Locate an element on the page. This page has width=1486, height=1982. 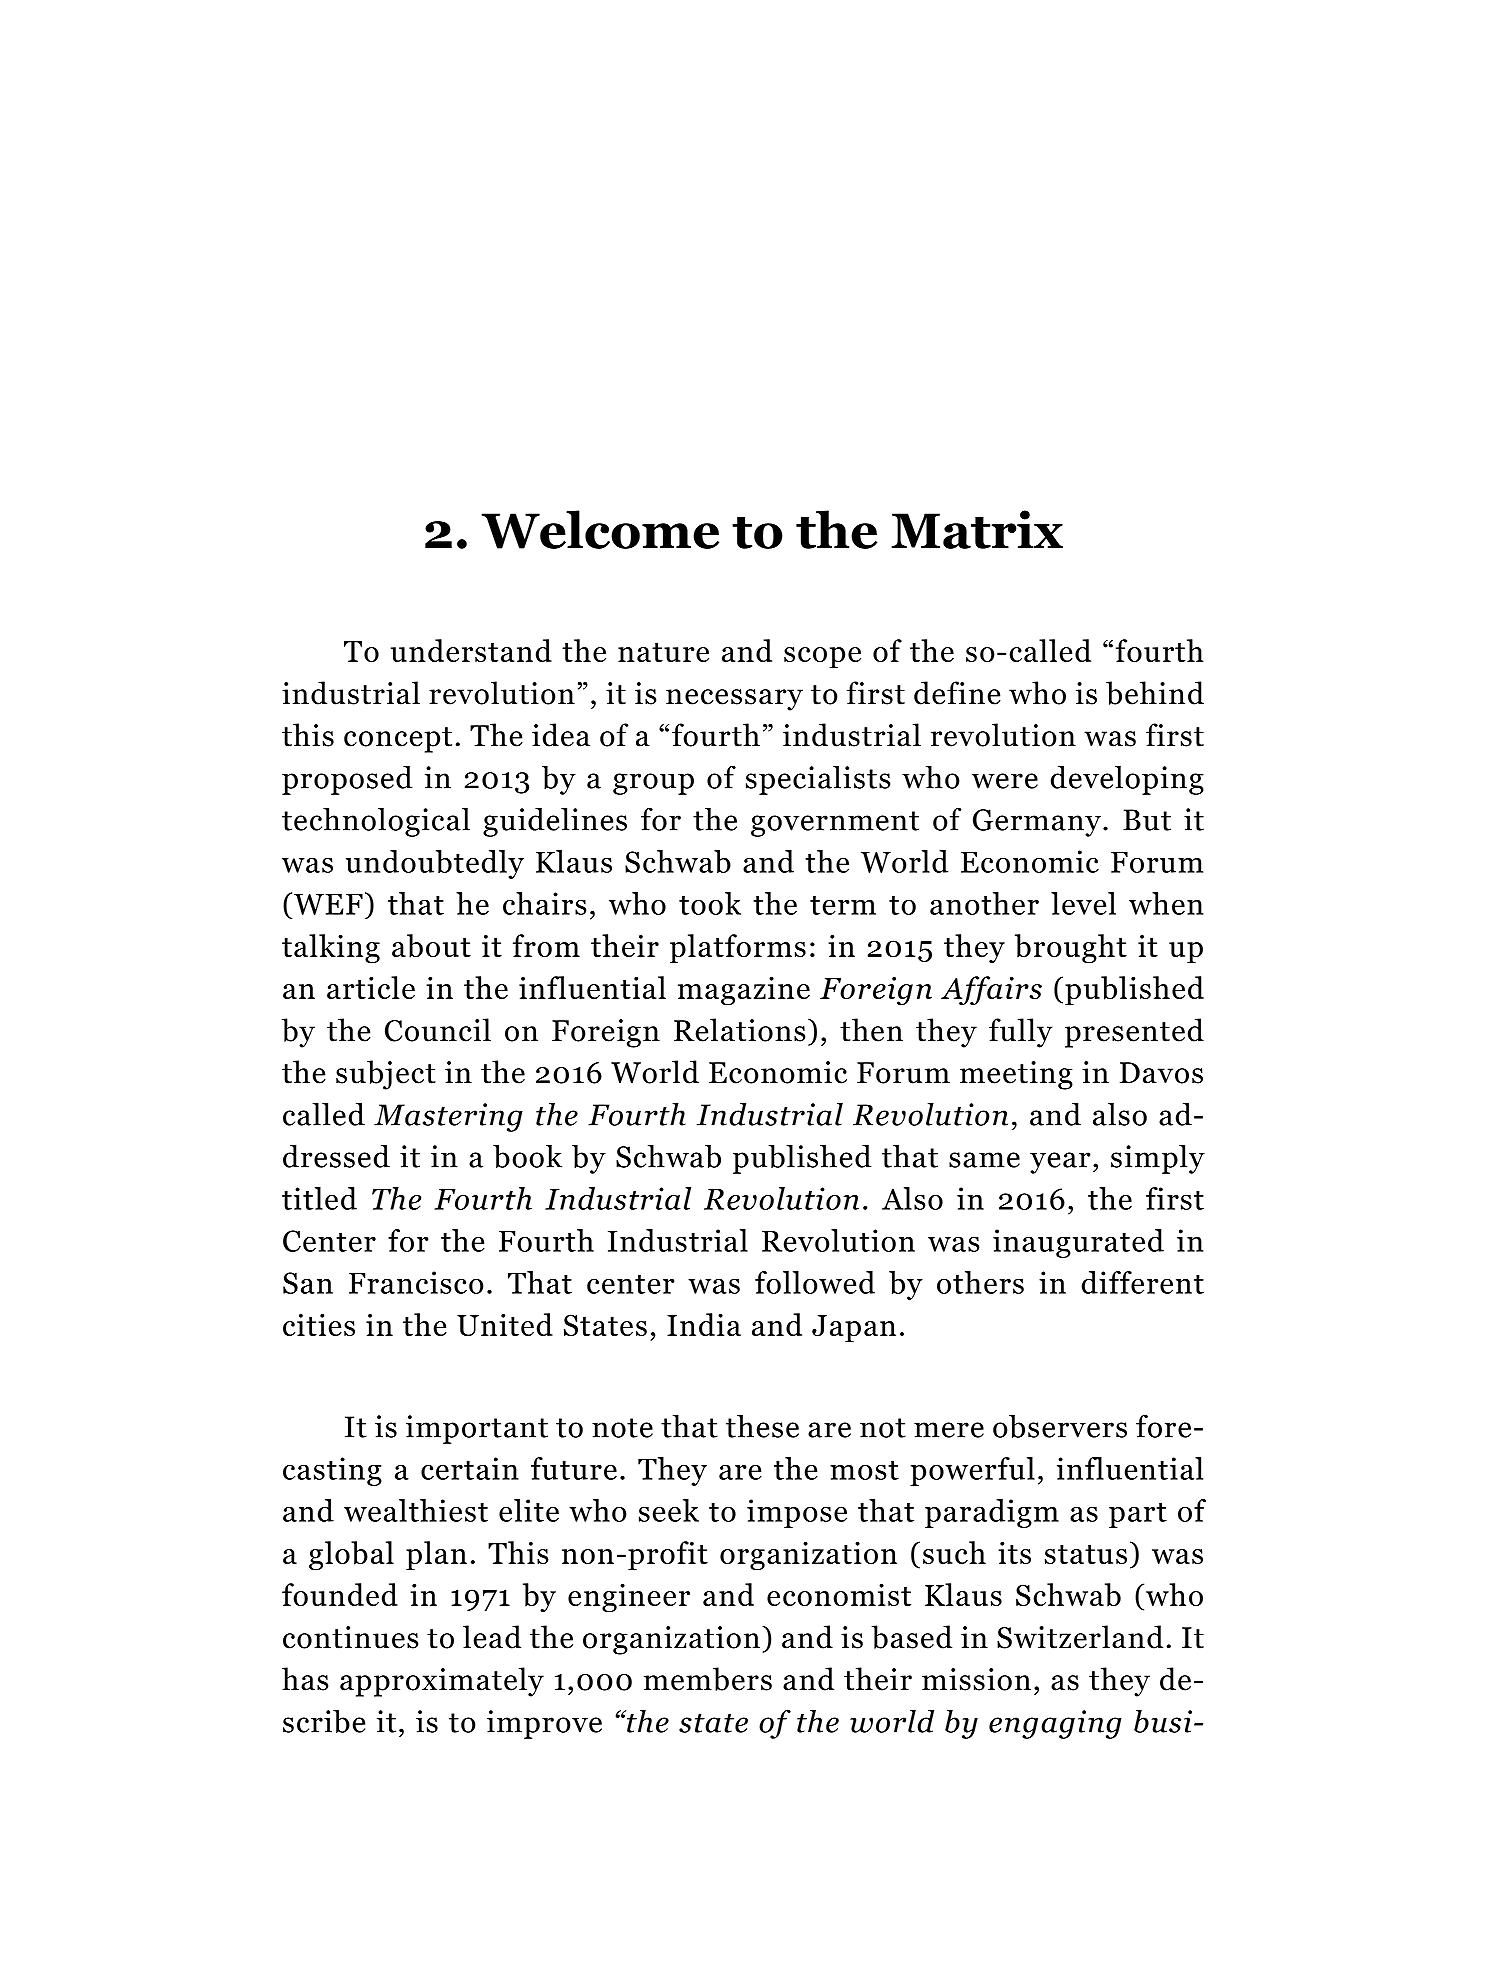
understand is located at coordinates (471, 650).
